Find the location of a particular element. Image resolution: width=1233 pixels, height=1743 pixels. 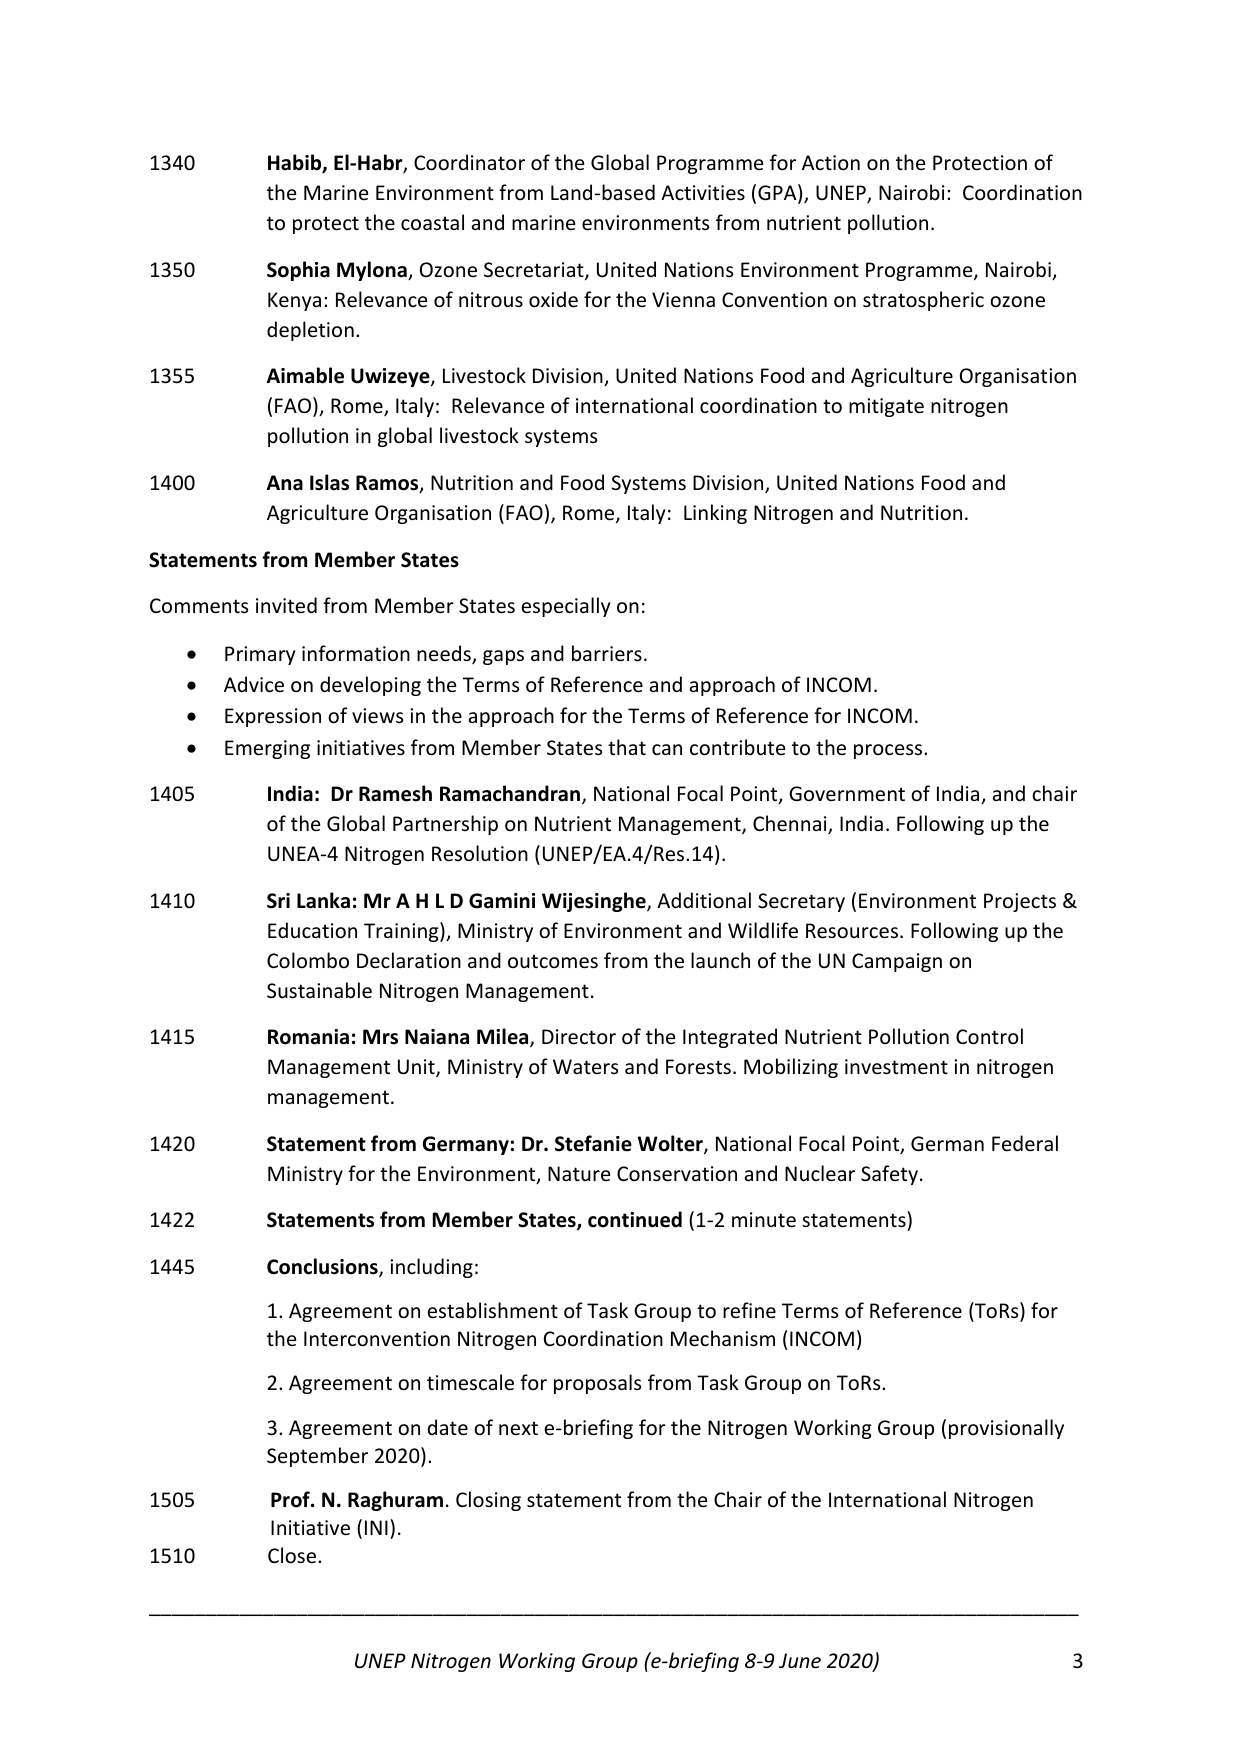

Sophia is located at coordinates (298, 271).
